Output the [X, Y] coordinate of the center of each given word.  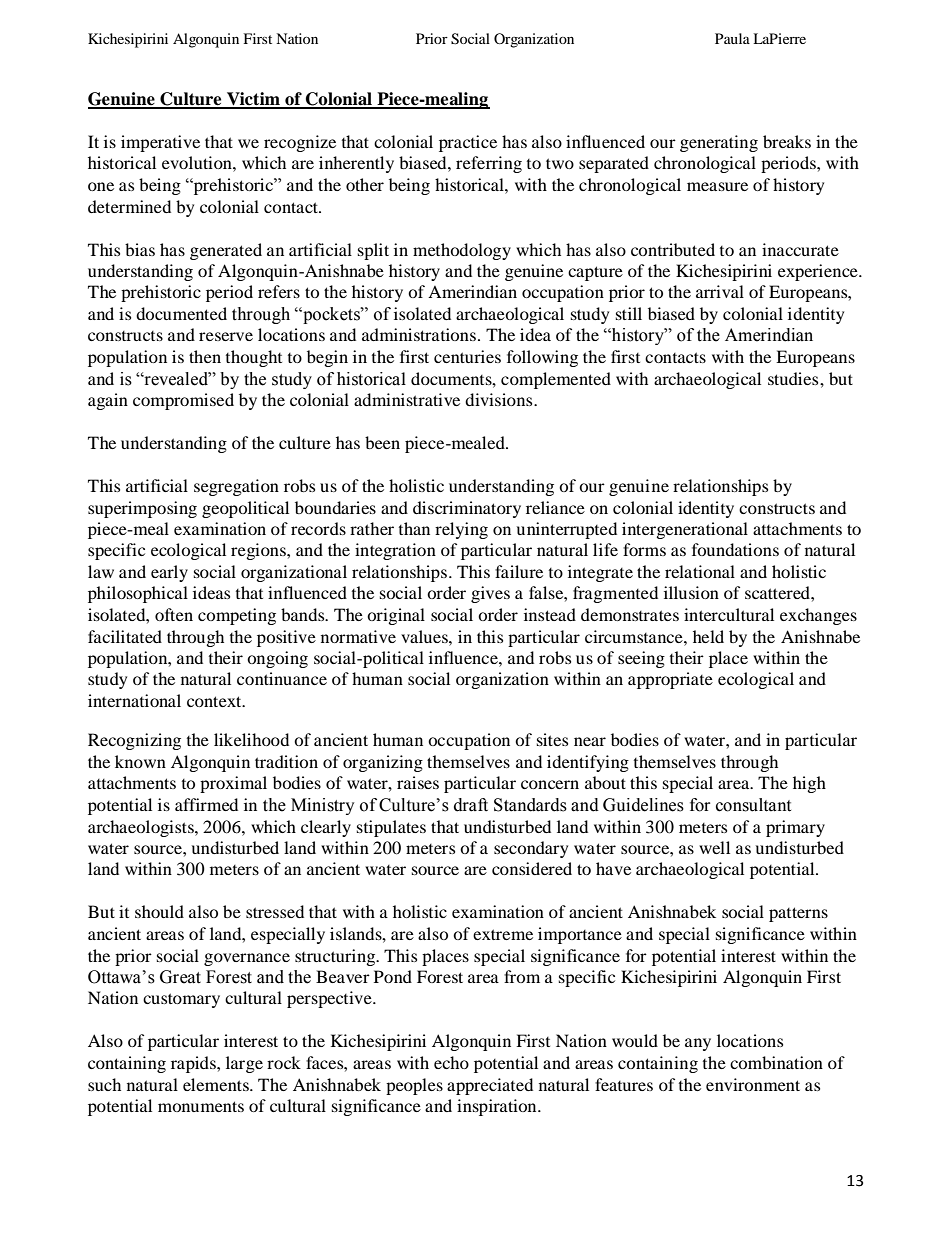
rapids [194, 1064]
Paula [732, 38]
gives [490, 594]
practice [468, 143]
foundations [735, 549]
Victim [253, 100]
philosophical [138, 594]
